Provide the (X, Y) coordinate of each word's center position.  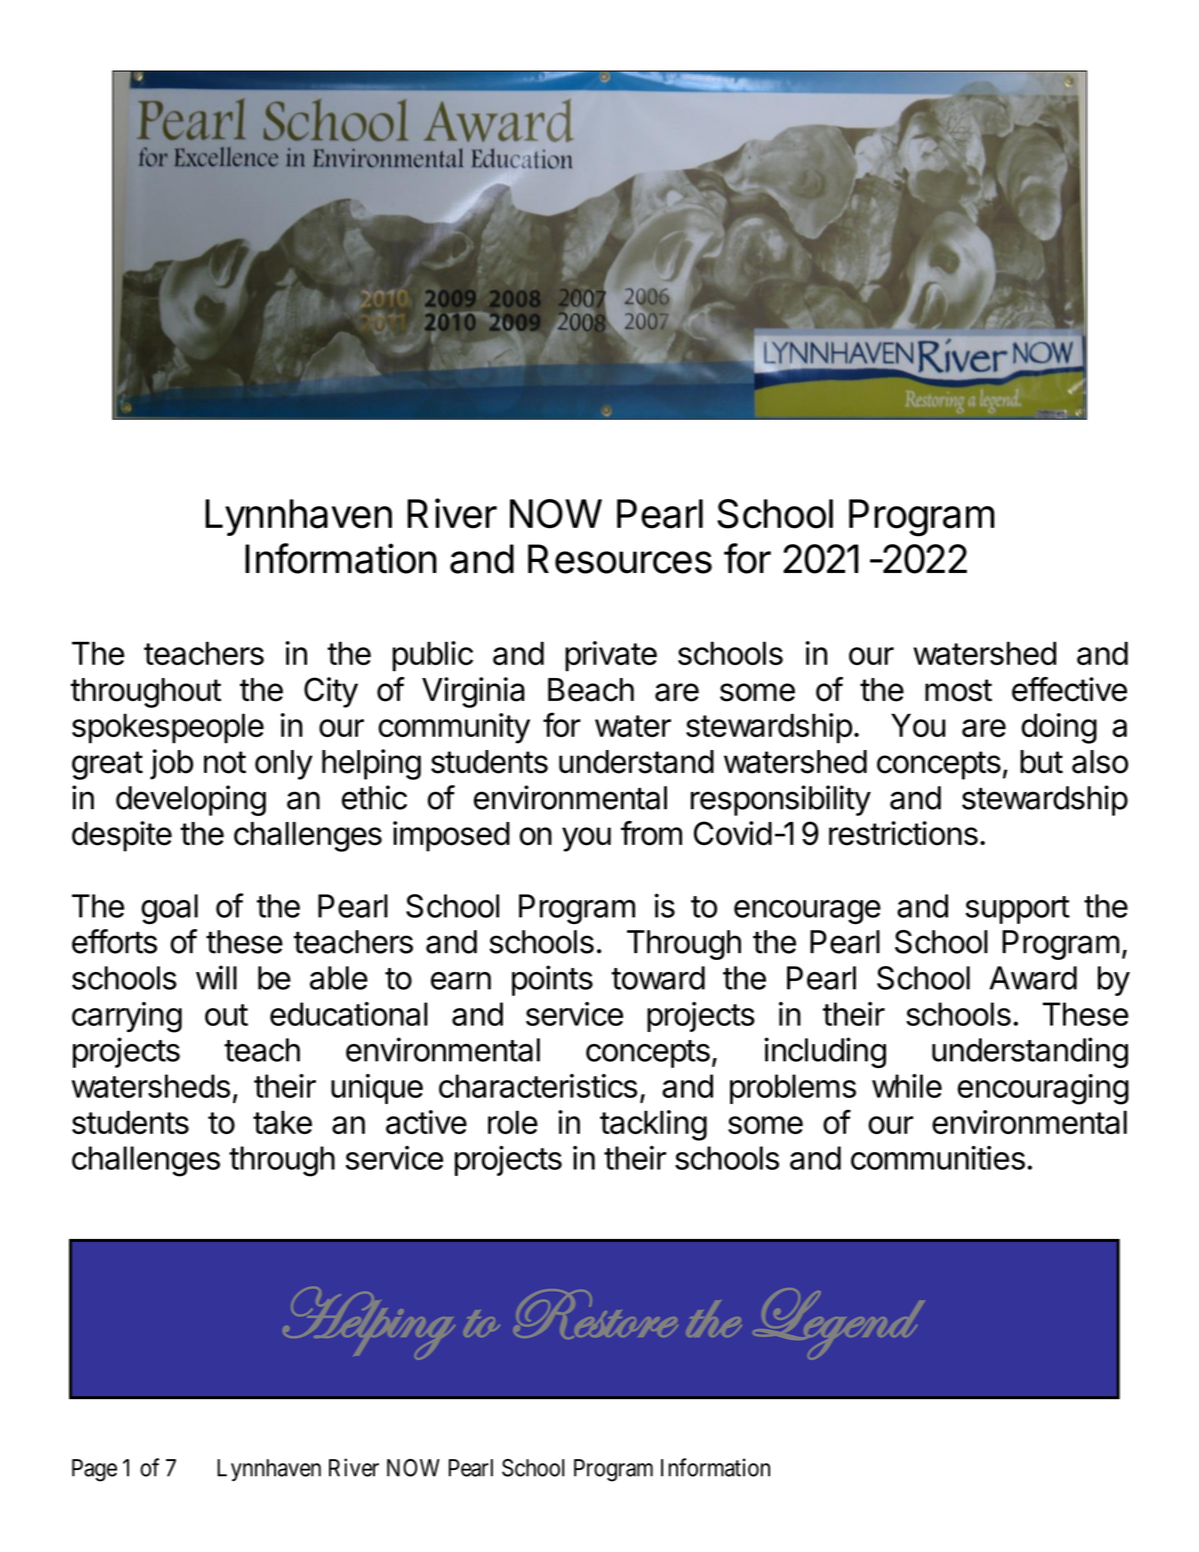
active (426, 1122)
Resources (620, 559)
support (1017, 910)
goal (169, 909)
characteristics (538, 1086)
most (958, 690)
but (1041, 762)
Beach (591, 690)
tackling (653, 1125)
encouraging (1043, 1089)
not (225, 762)
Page (94, 1470)
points (552, 980)
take (282, 1122)
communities (938, 1158)
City (331, 692)
